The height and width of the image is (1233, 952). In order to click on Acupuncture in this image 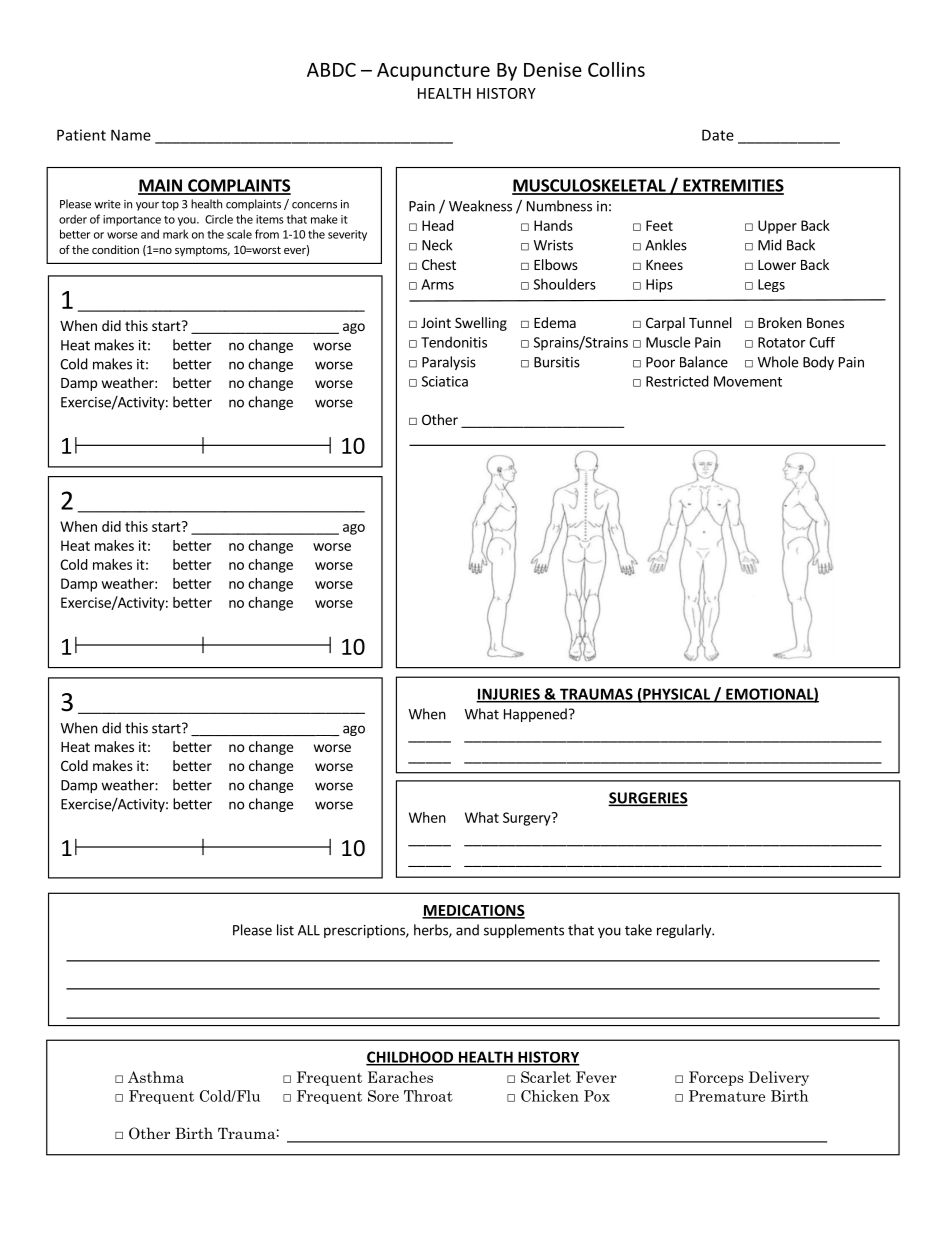, I will do `click(433, 72)`.
